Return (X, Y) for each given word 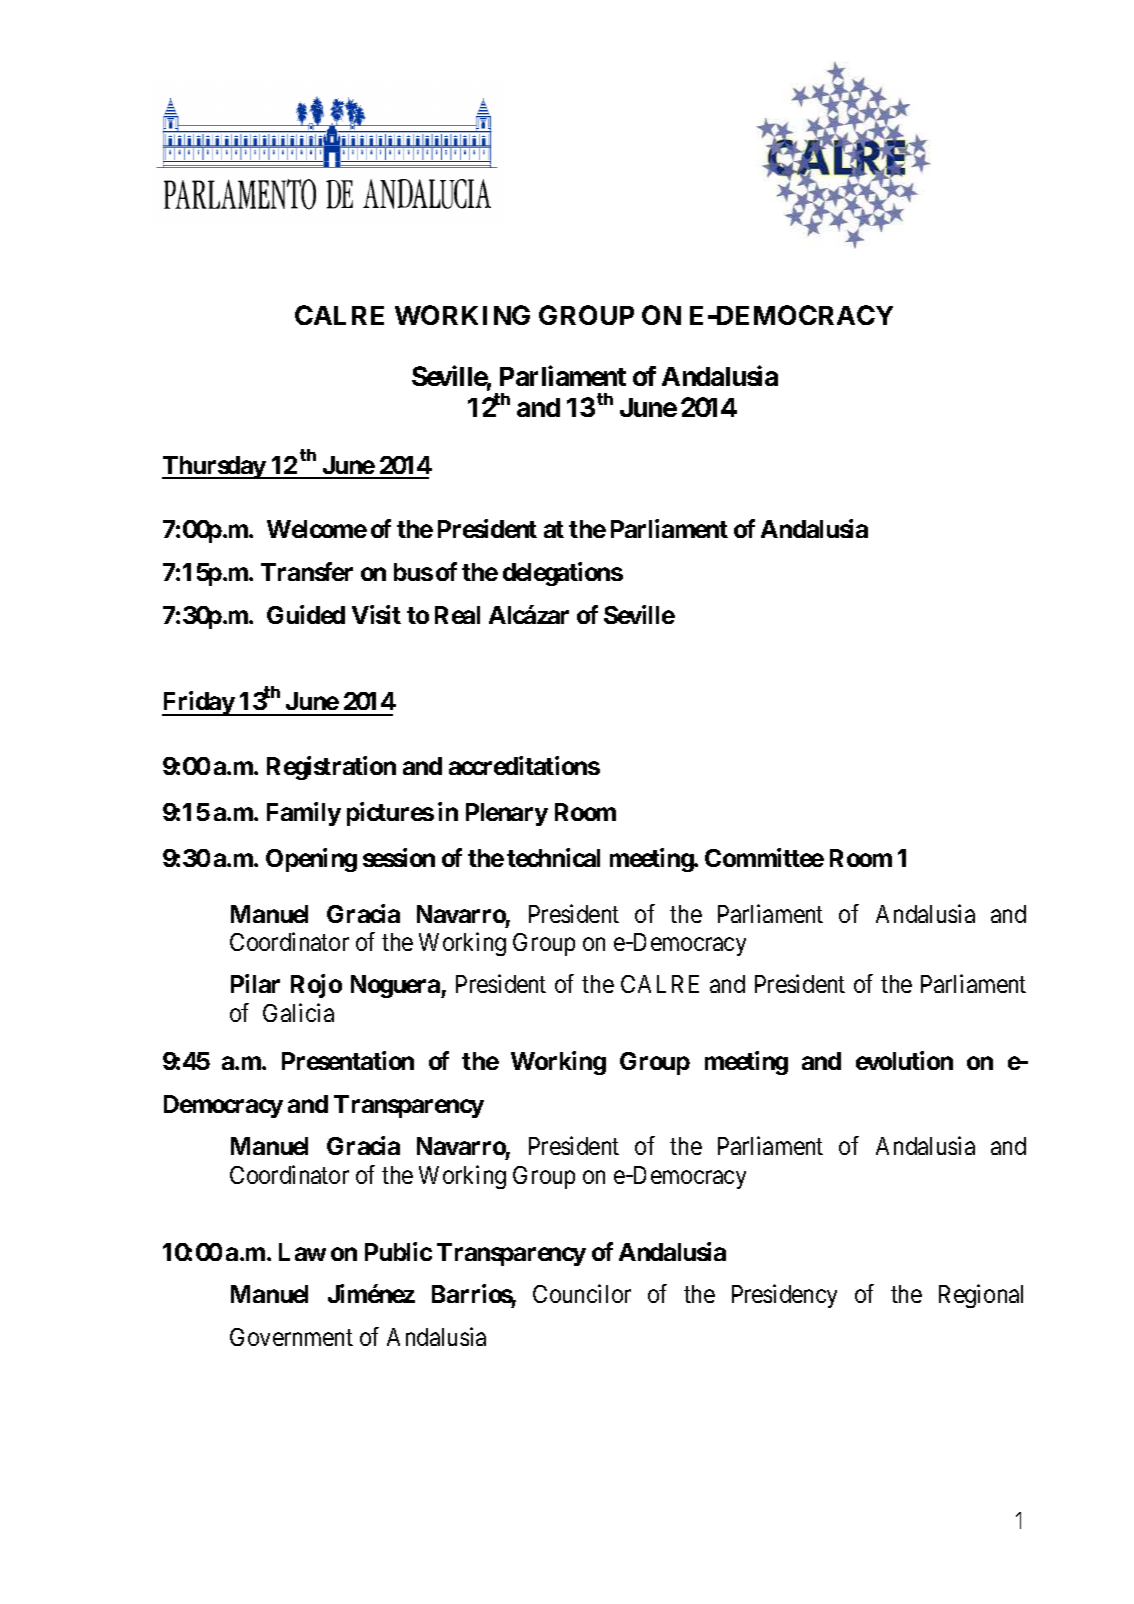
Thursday (214, 467)
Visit (376, 614)
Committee (764, 857)
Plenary (507, 814)
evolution (904, 1060)
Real (457, 615)
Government (291, 1337)
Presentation (348, 1060)
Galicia (298, 1012)
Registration (331, 768)
